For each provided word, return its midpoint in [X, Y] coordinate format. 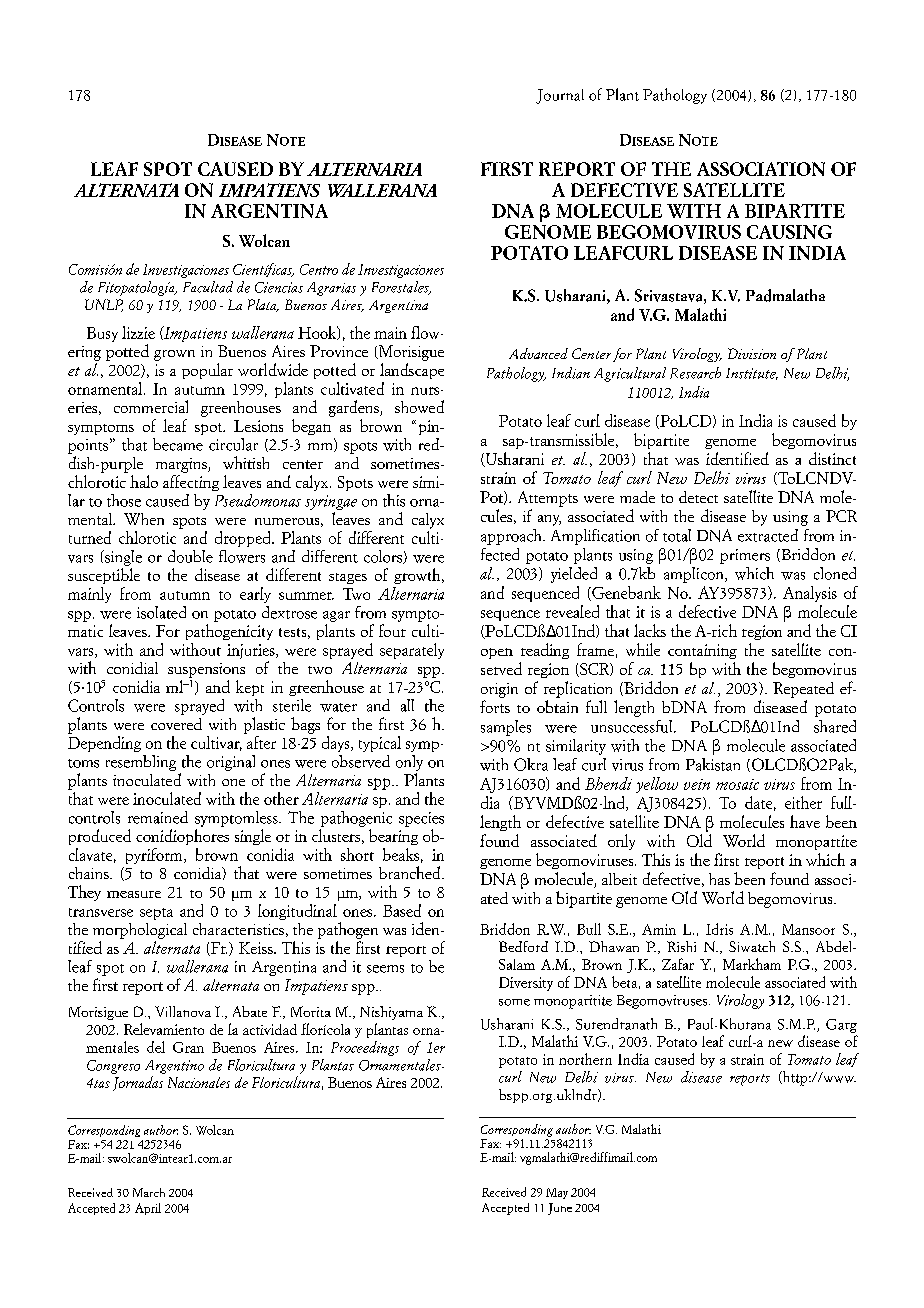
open [497, 653]
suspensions [206, 670]
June [560, 1209]
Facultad [208, 287]
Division [752, 353]
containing [702, 651]
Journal [560, 96]
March [149, 1192]
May [557, 1193]
